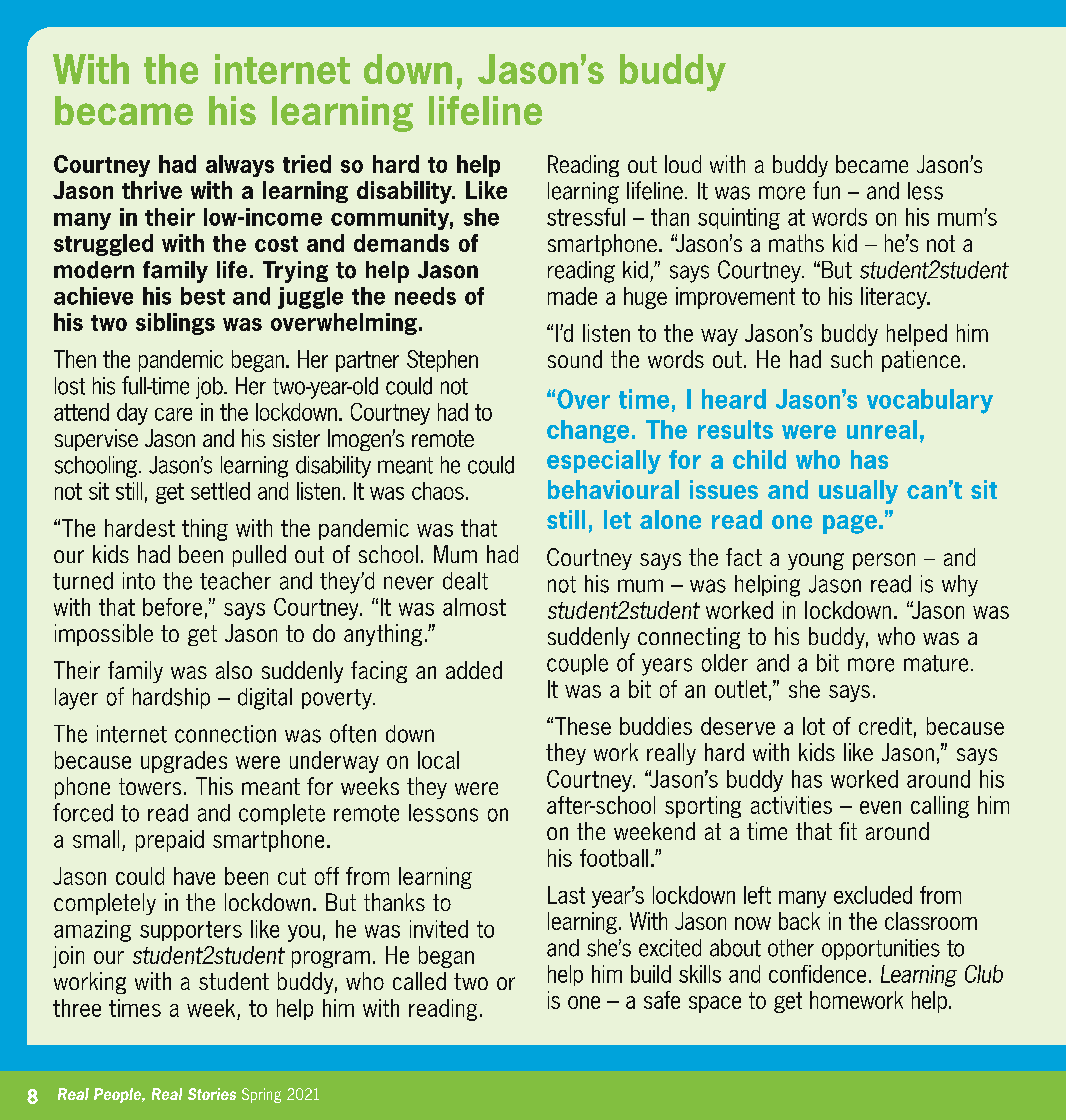  Describe the element at coordinates (826, 190) in the screenshot. I see `fun` at that location.
